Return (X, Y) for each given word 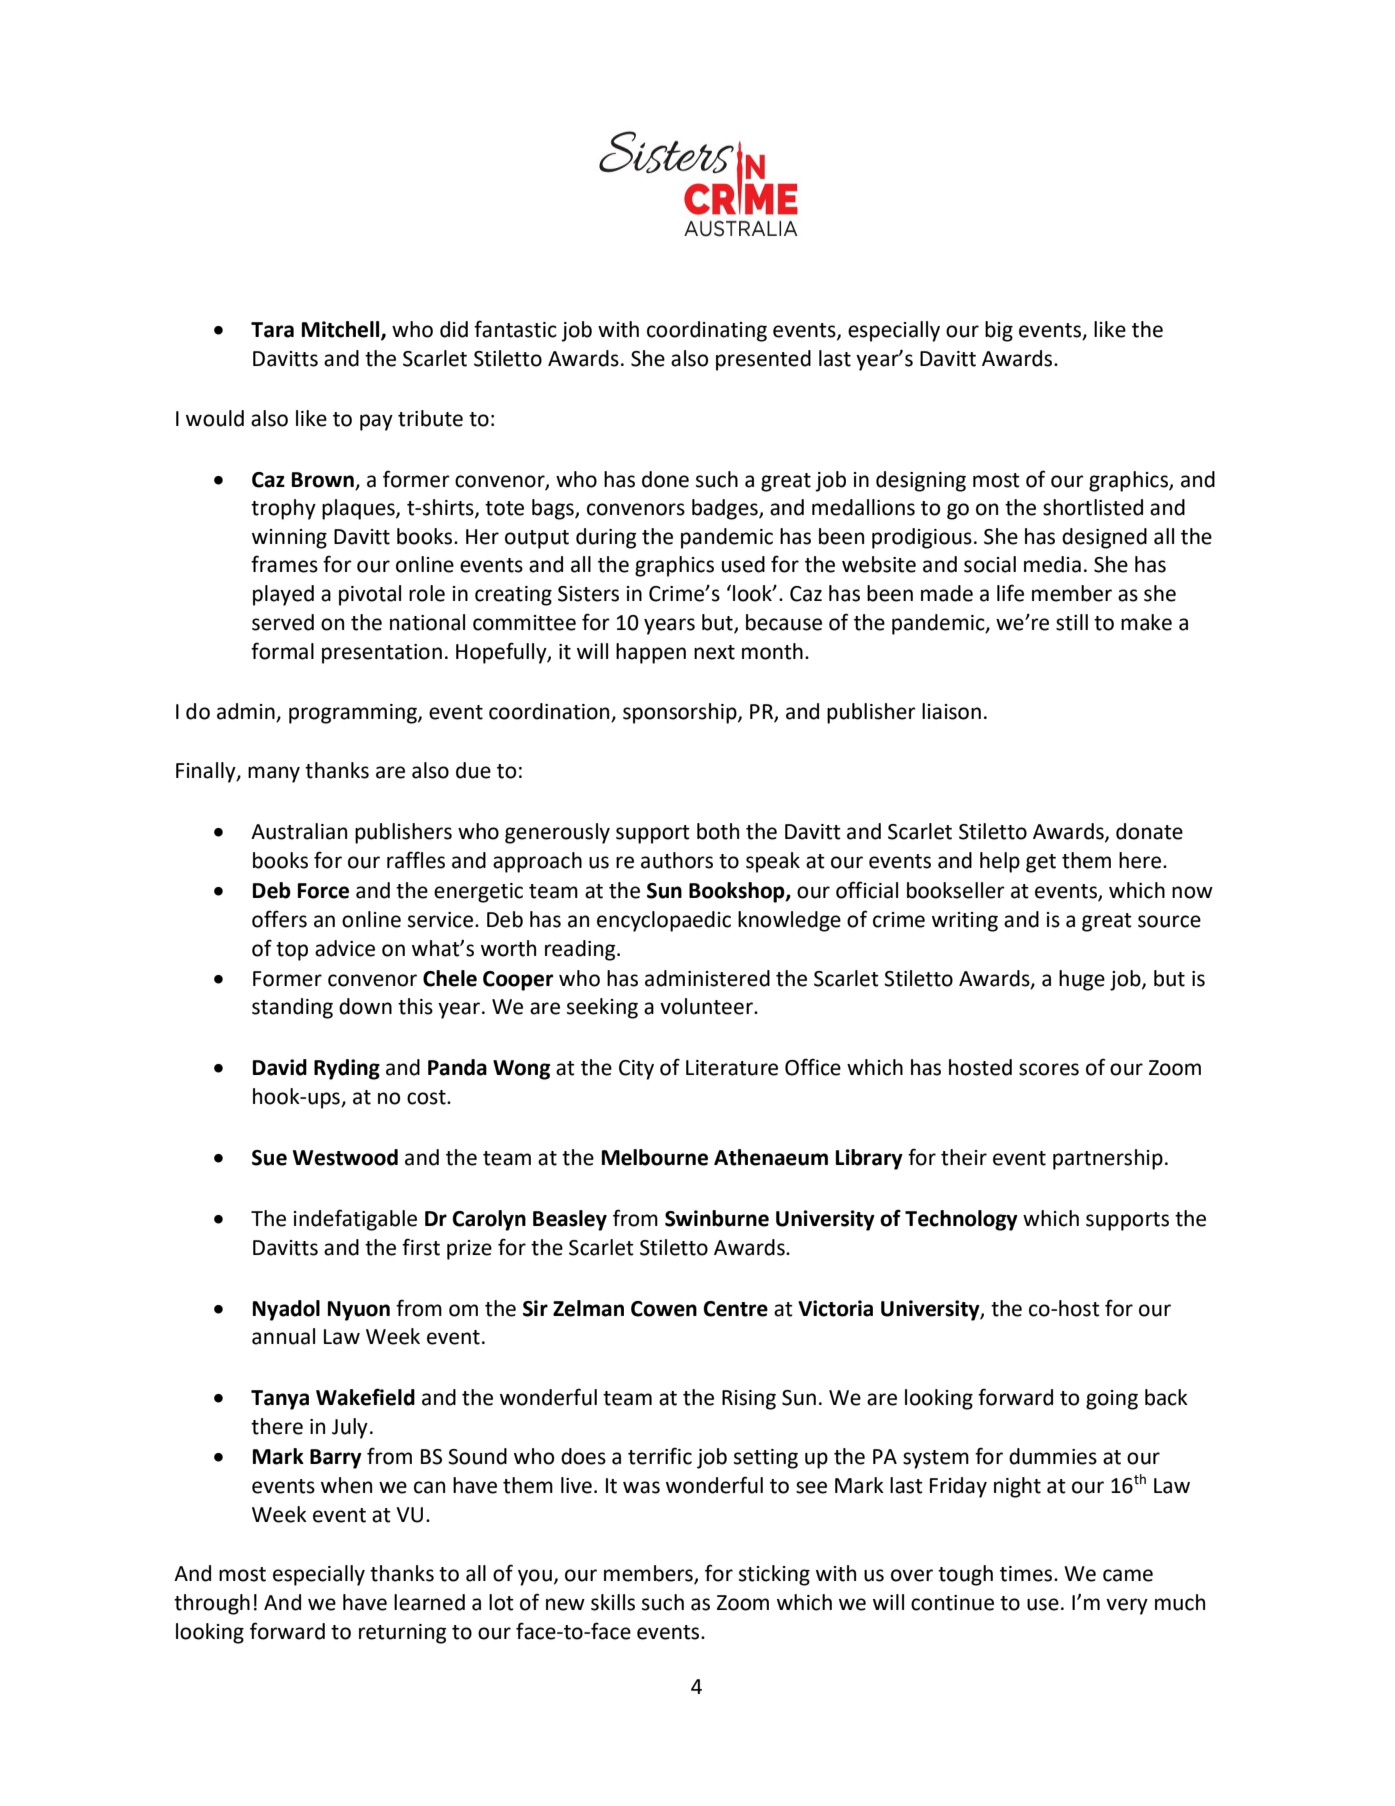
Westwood (345, 1157)
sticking (774, 1575)
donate (1149, 831)
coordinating (707, 331)
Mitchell (342, 330)
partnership (1108, 1159)
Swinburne (717, 1218)
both (718, 831)
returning (402, 1634)
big (999, 331)
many (274, 774)
